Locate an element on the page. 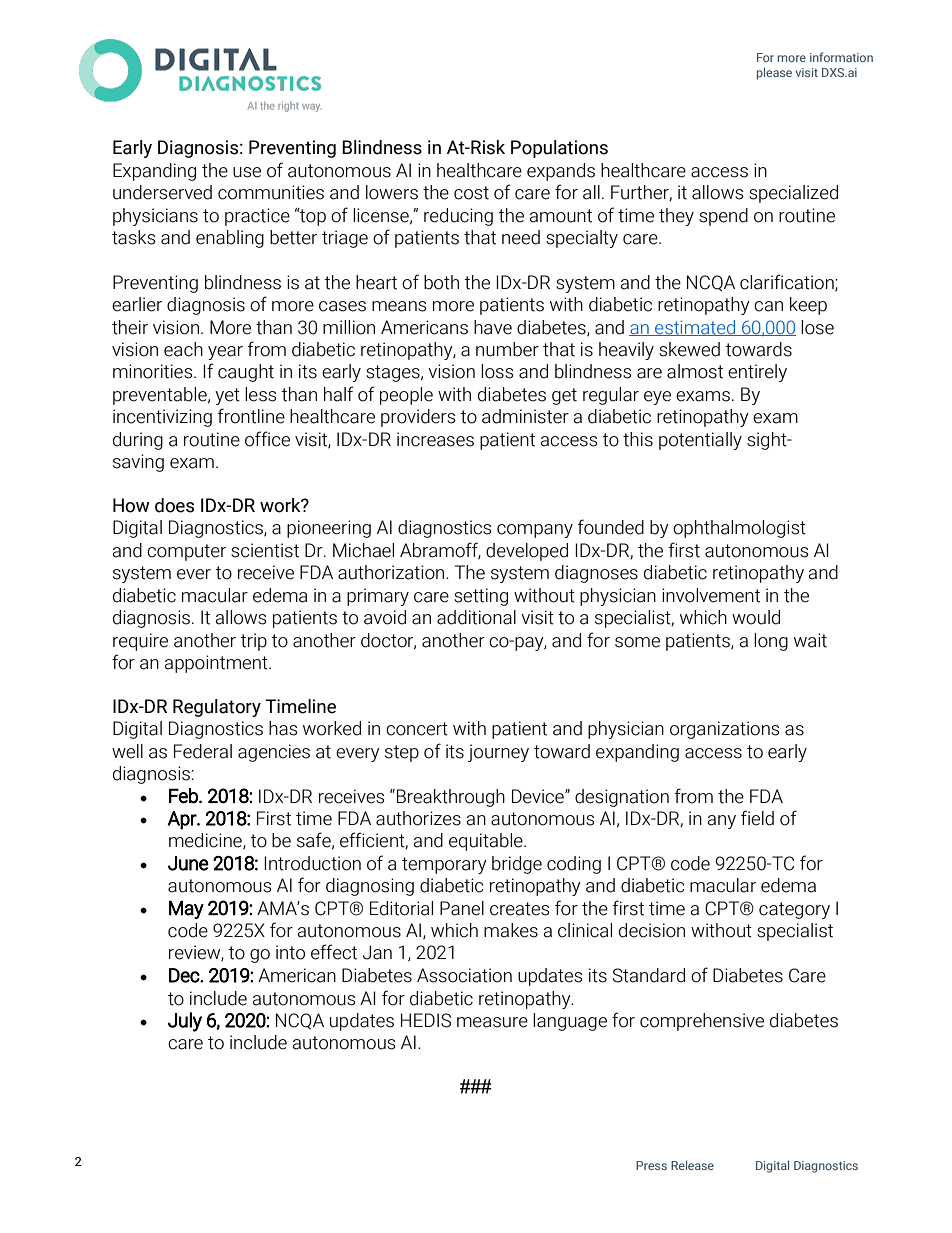  use is located at coordinates (247, 172).
